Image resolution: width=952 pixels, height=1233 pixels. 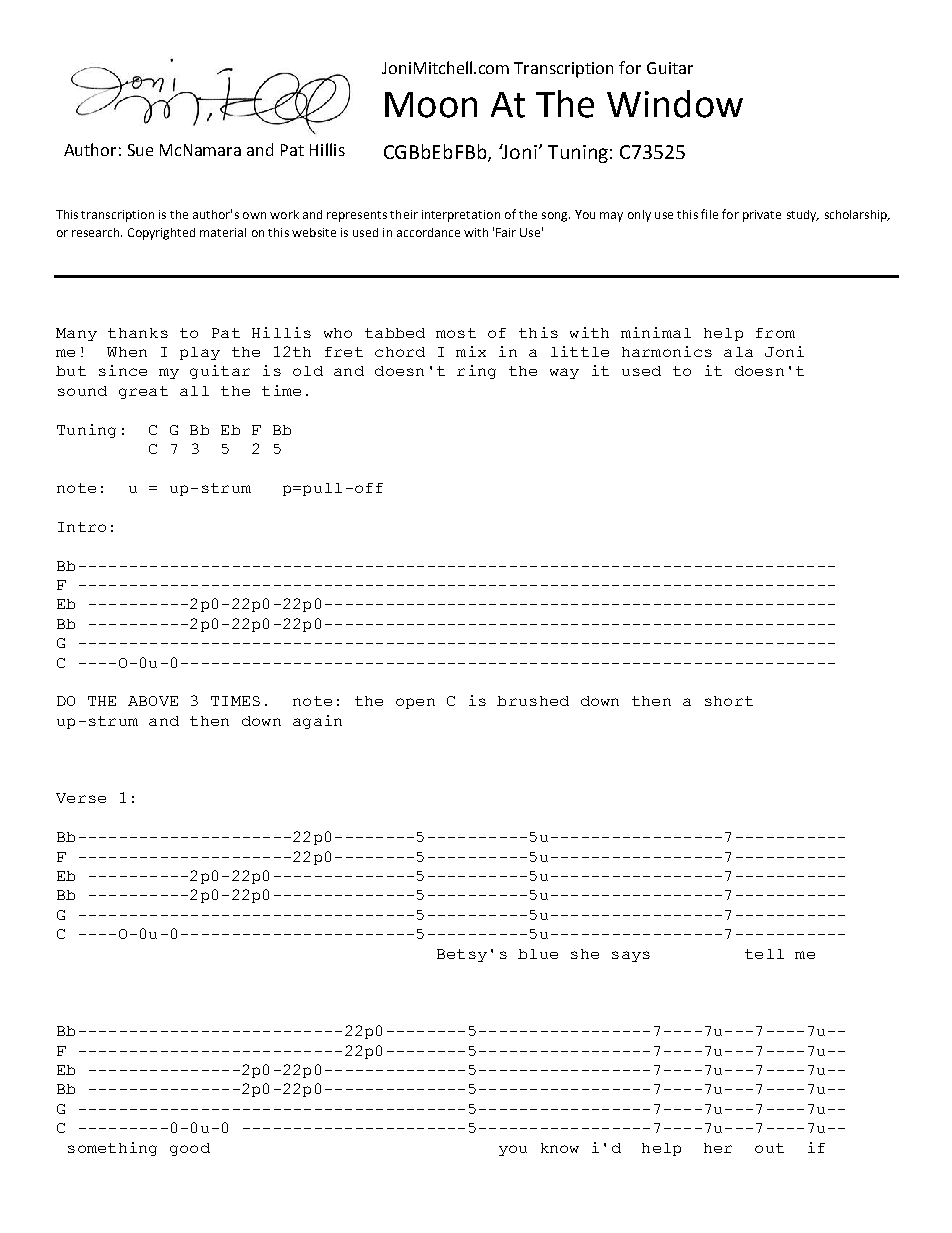 I want to click on her, so click(x=718, y=1148).
